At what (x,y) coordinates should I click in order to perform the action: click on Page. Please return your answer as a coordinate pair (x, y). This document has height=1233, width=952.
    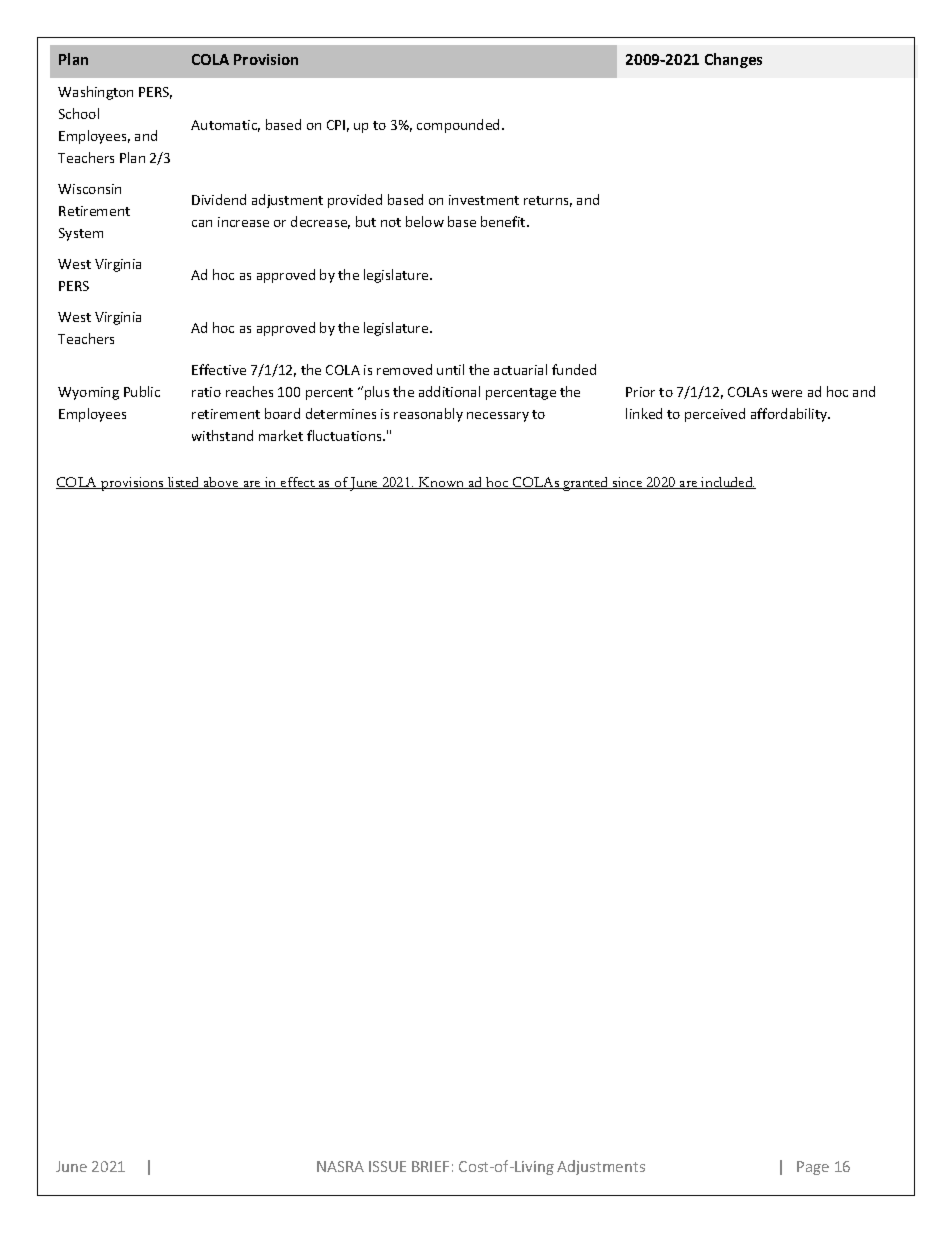
    Looking at the image, I should click on (813, 1168).
